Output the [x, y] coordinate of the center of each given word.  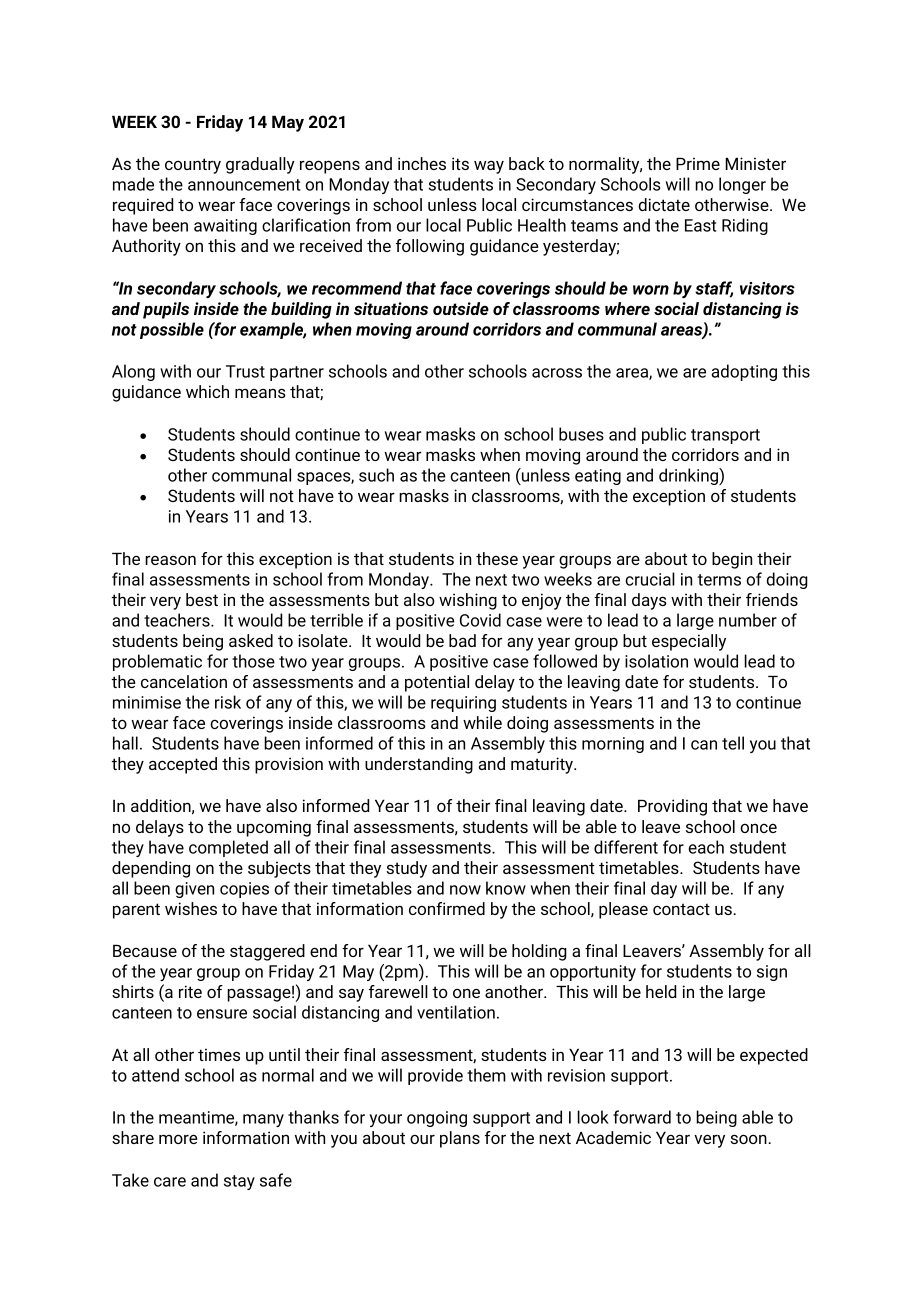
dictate [664, 204]
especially [689, 642]
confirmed [447, 908]
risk [228, 702]
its [460, 163]
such [376, 475]
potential [437, 683]
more [178, 1139]
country [193, 166]
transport [725, 436]
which [207, 391]
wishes [191, 908]
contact [681, 909]
